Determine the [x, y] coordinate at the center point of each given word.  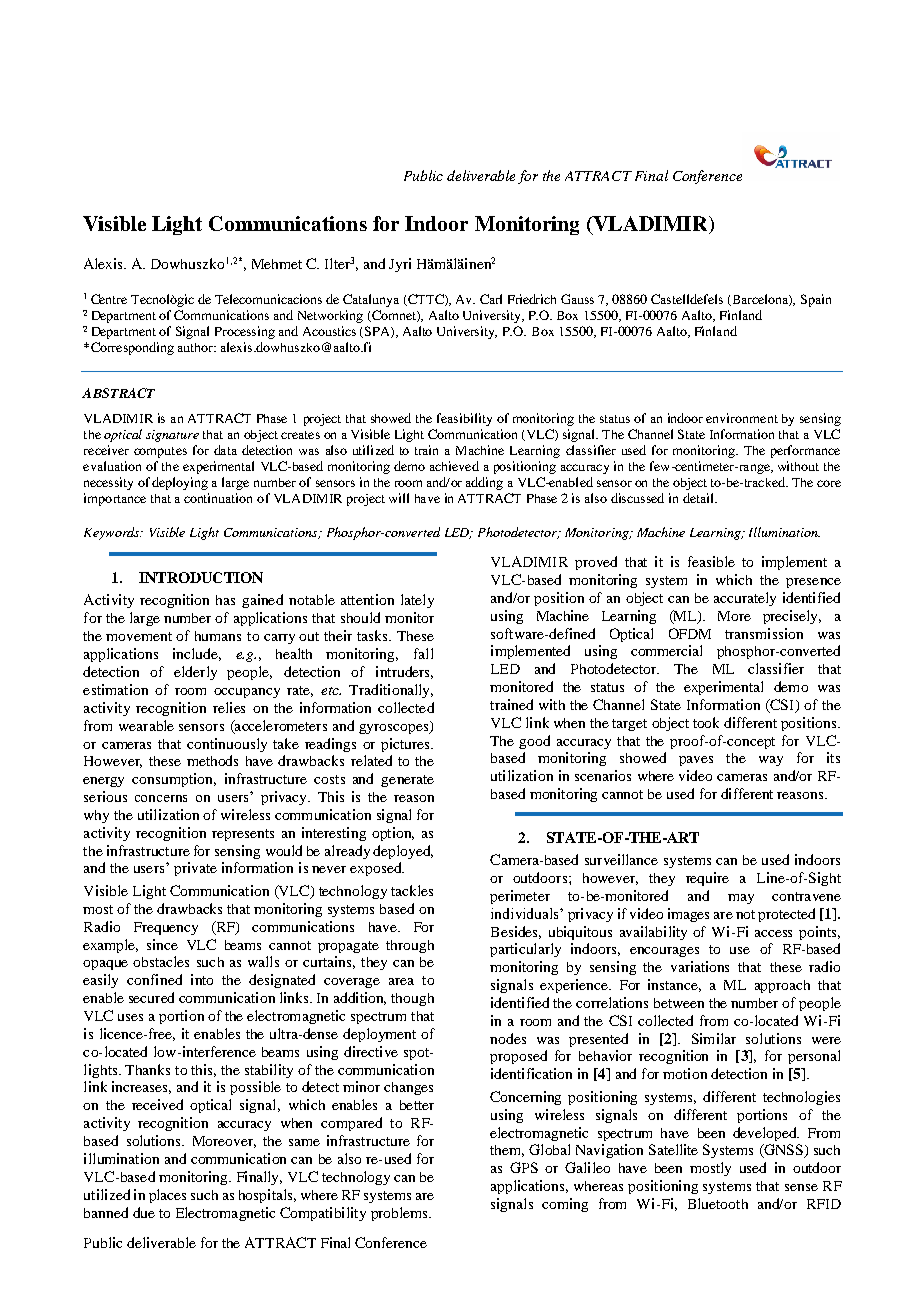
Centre [109, 299]
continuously [227, 745]
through [410, 946]
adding [484, 483]
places [167, 1196]
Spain [816, 300]
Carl [491, 299]
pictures [406, 745]
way [771, 761]
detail [699, 498]
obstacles [161, 961]
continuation [218, 498]
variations [700, 966]
